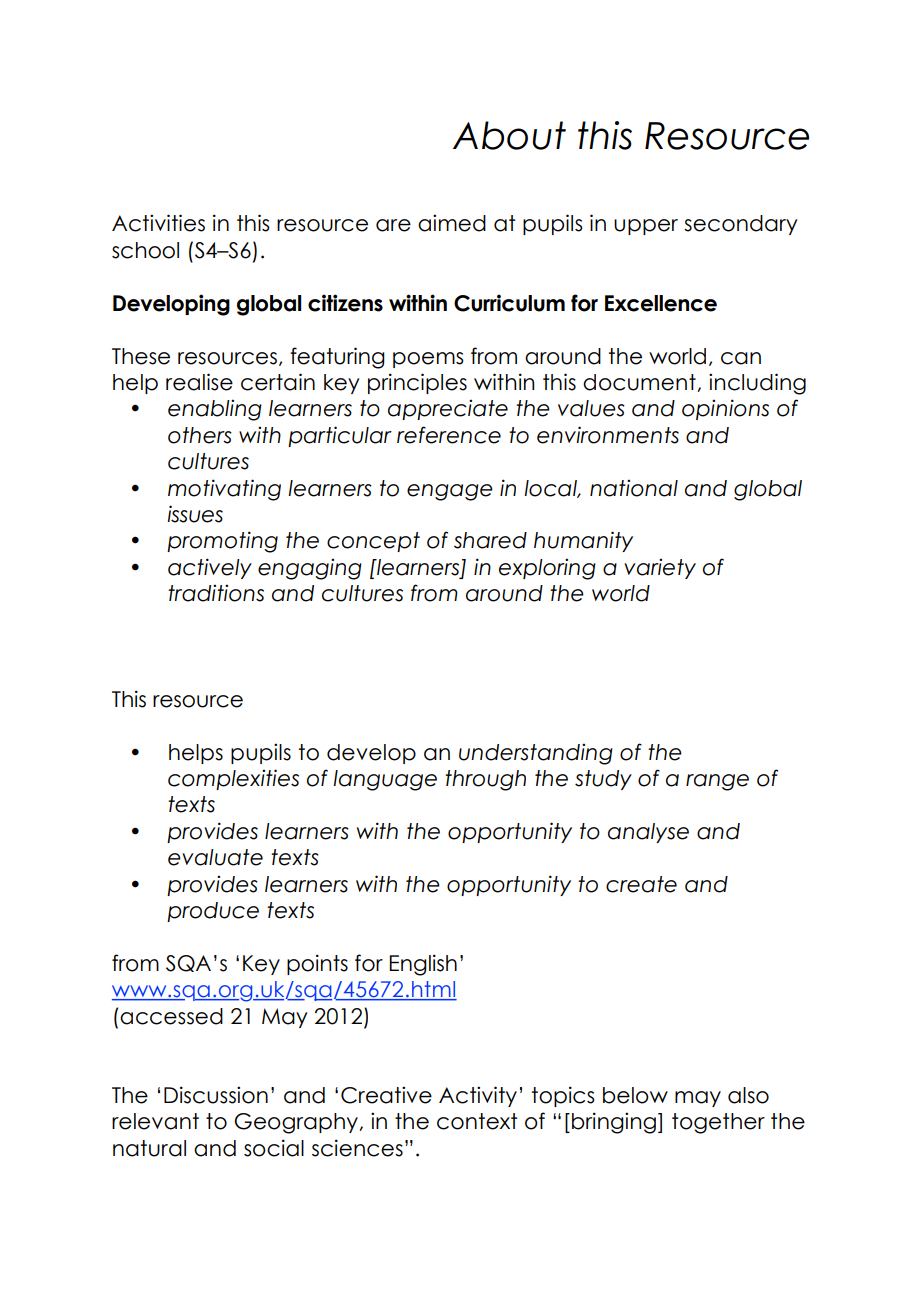 The height and width of the image is (1308, 924). What do you see at coordinates (452, 223) in the image?
I see `aimed` at bounding box center [452, 223].
